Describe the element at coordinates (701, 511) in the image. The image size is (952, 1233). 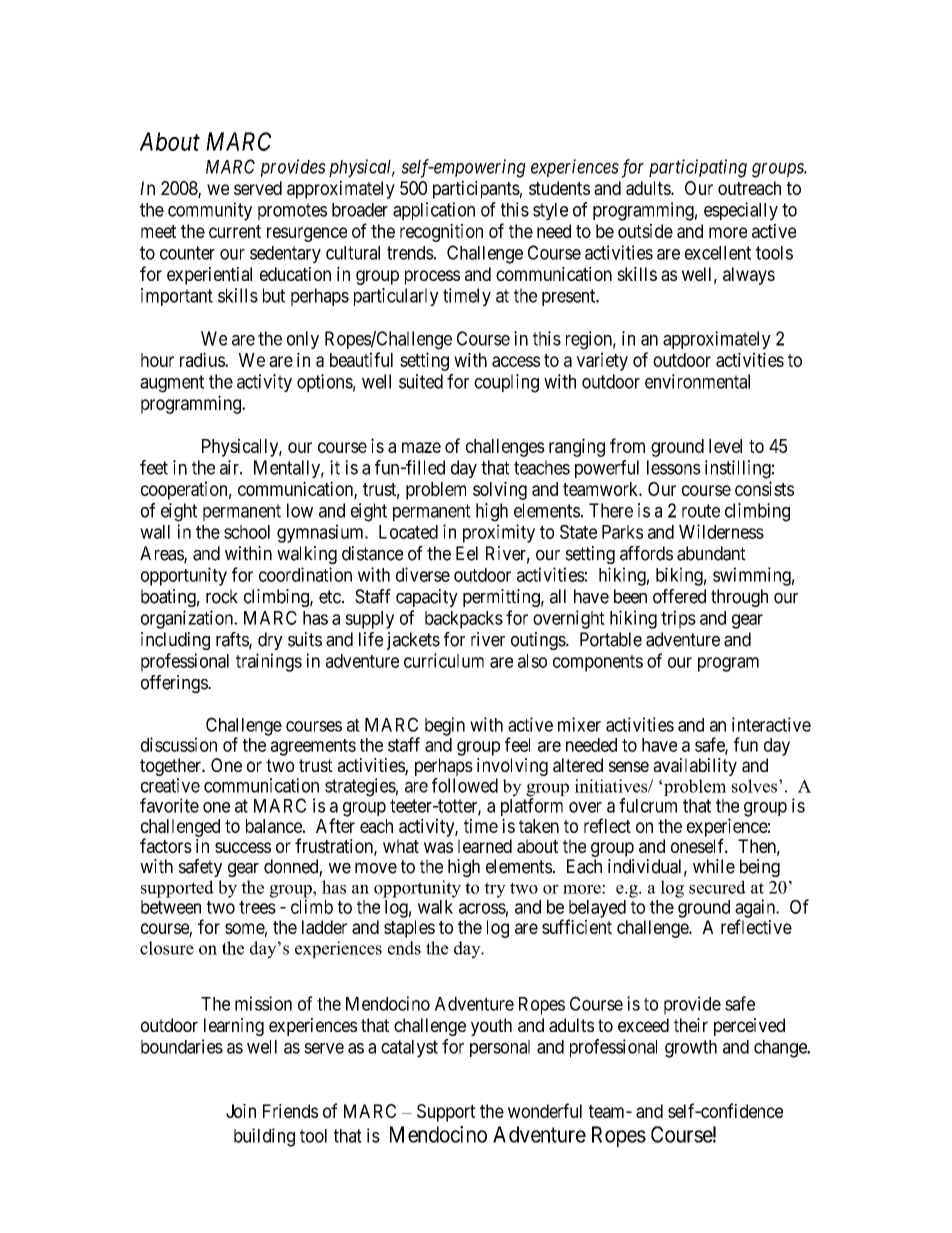
I see `route` at that location.
